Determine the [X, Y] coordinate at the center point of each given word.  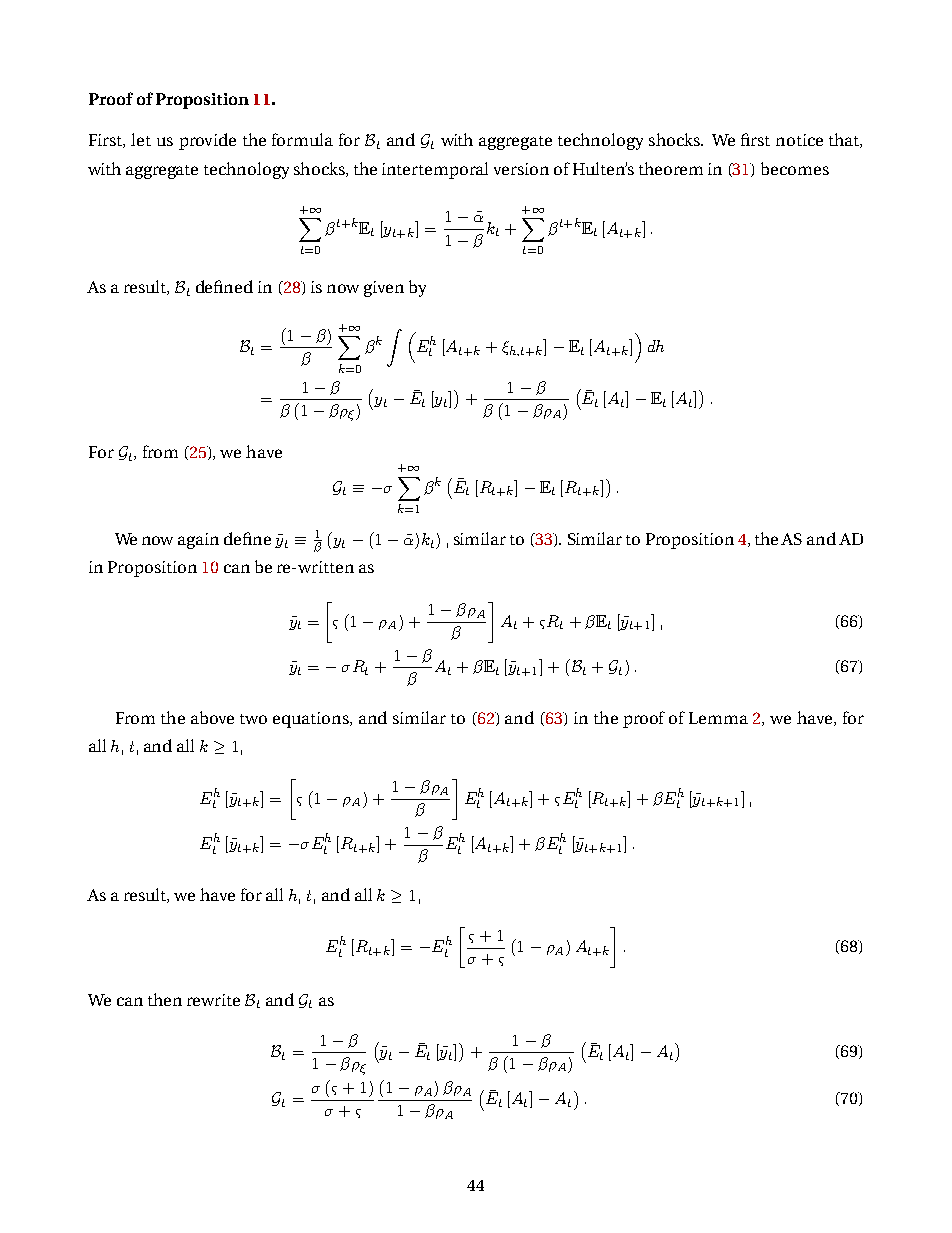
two [253, 719]
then [165, 999]
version [521, 169]
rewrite [213, 1000]
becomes [795, 168]
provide [207, 141]
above [212, 717]
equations [312, 720]
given [384, 289]
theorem [671, 168]
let [141, 139]
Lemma [718, 718]
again [198, 541]
